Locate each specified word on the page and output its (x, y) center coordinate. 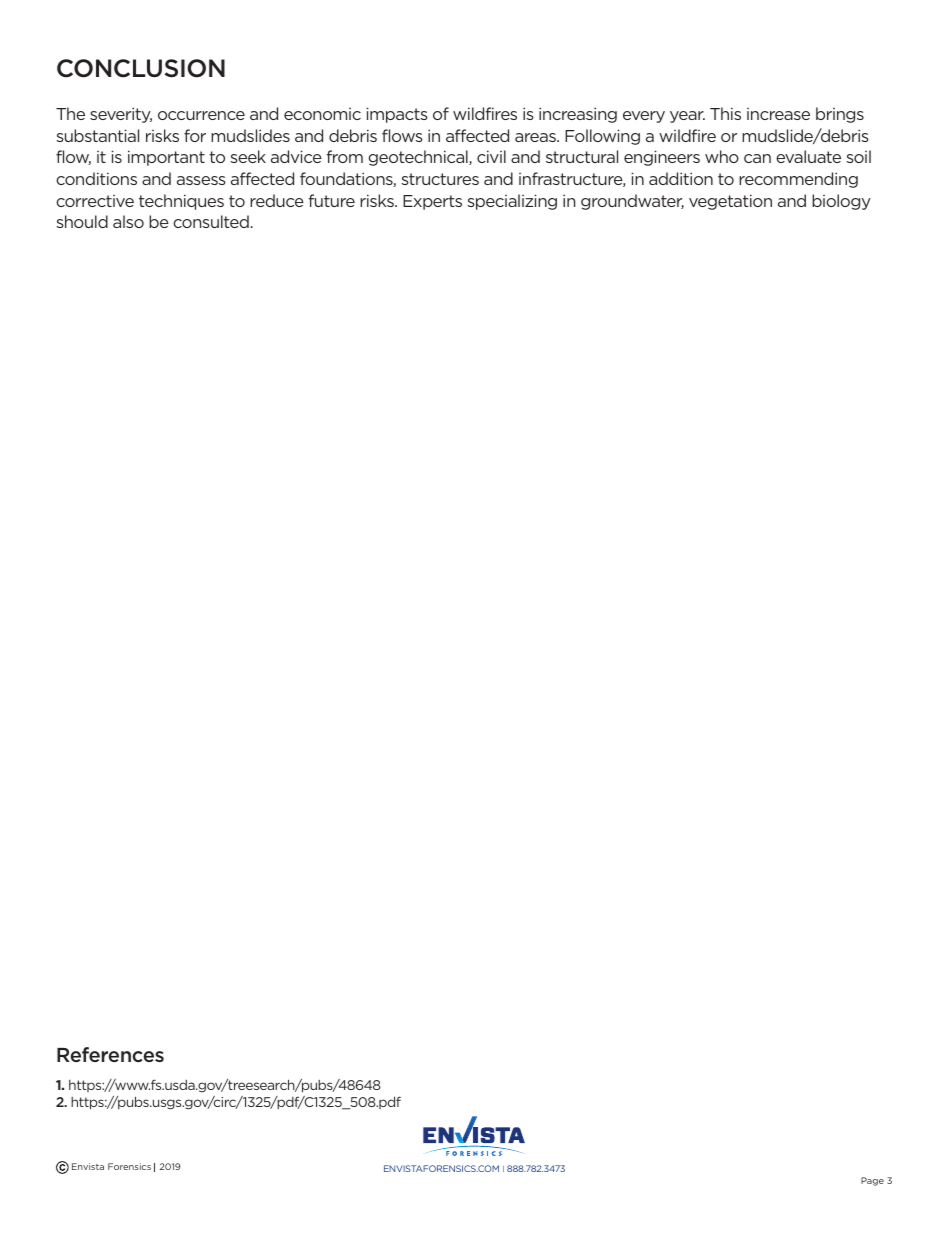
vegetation (730, 202)
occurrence (201, 115)
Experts (432, 202)
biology (841, 202)
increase (778, 114)
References (110, 1054)
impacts (397, 115)
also (128, 221)
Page (872, 1181)
